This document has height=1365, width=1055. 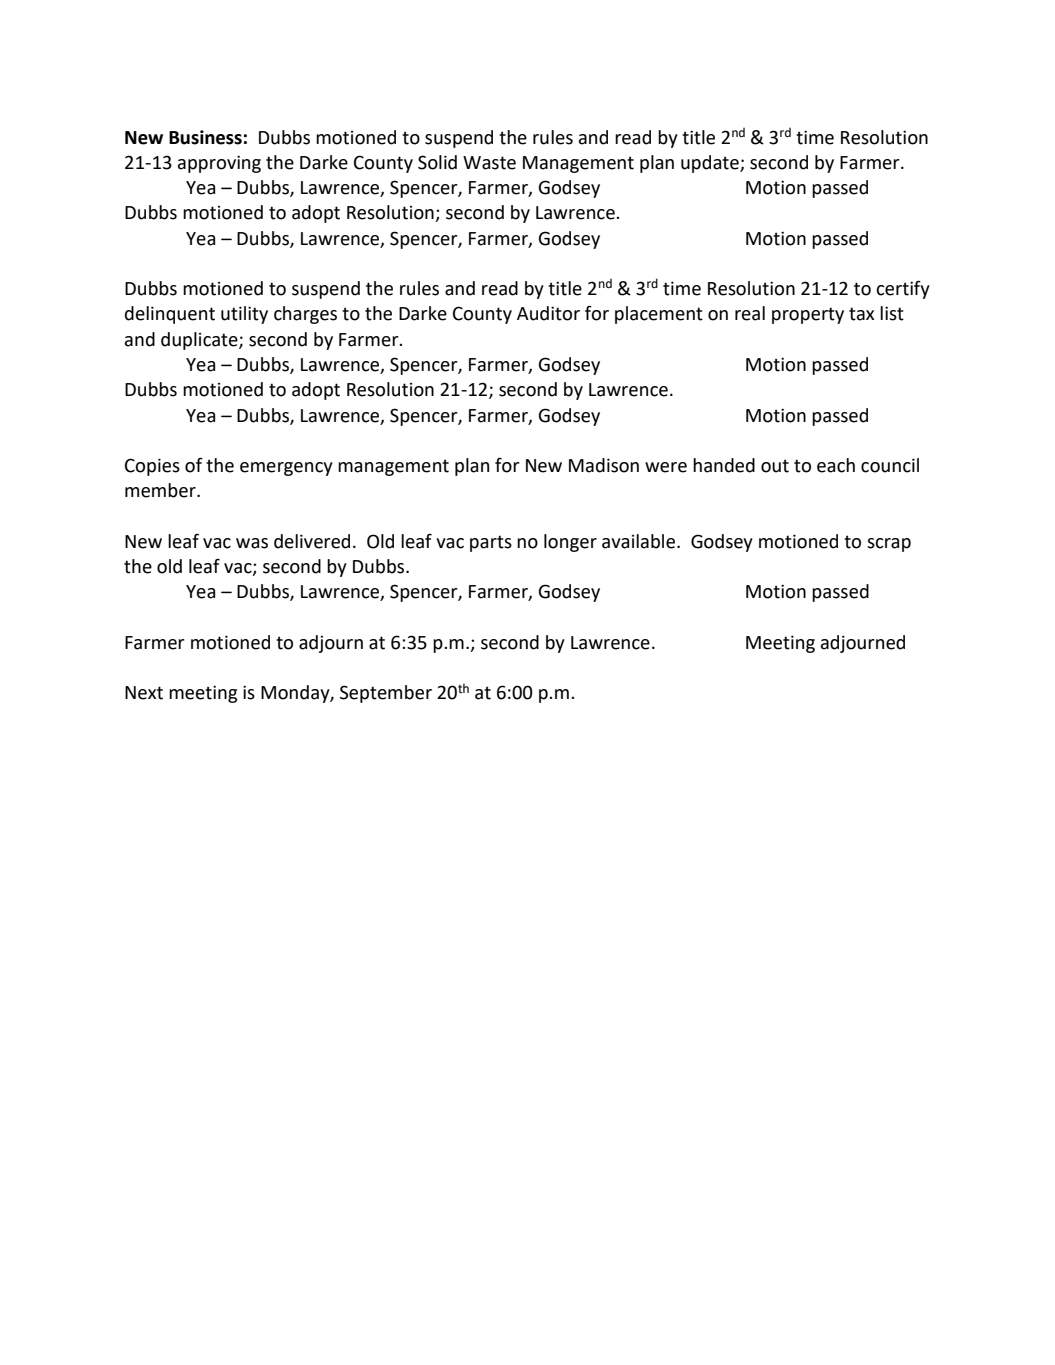 I want to click on utility, so click(x=244, y=315).
